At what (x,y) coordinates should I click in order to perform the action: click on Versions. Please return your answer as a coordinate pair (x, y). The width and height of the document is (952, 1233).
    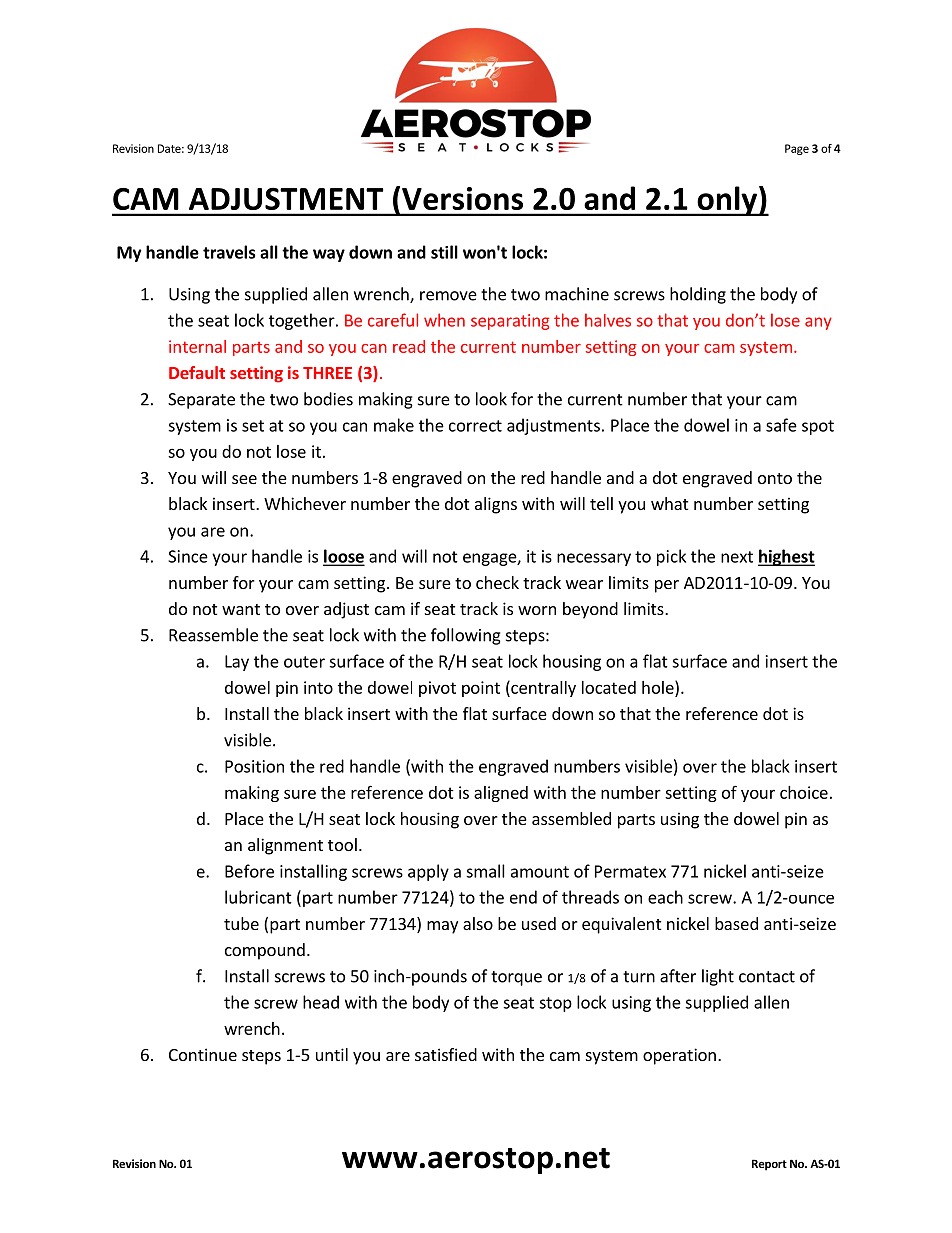
    Looking at the image, I should click on (462, 198).
